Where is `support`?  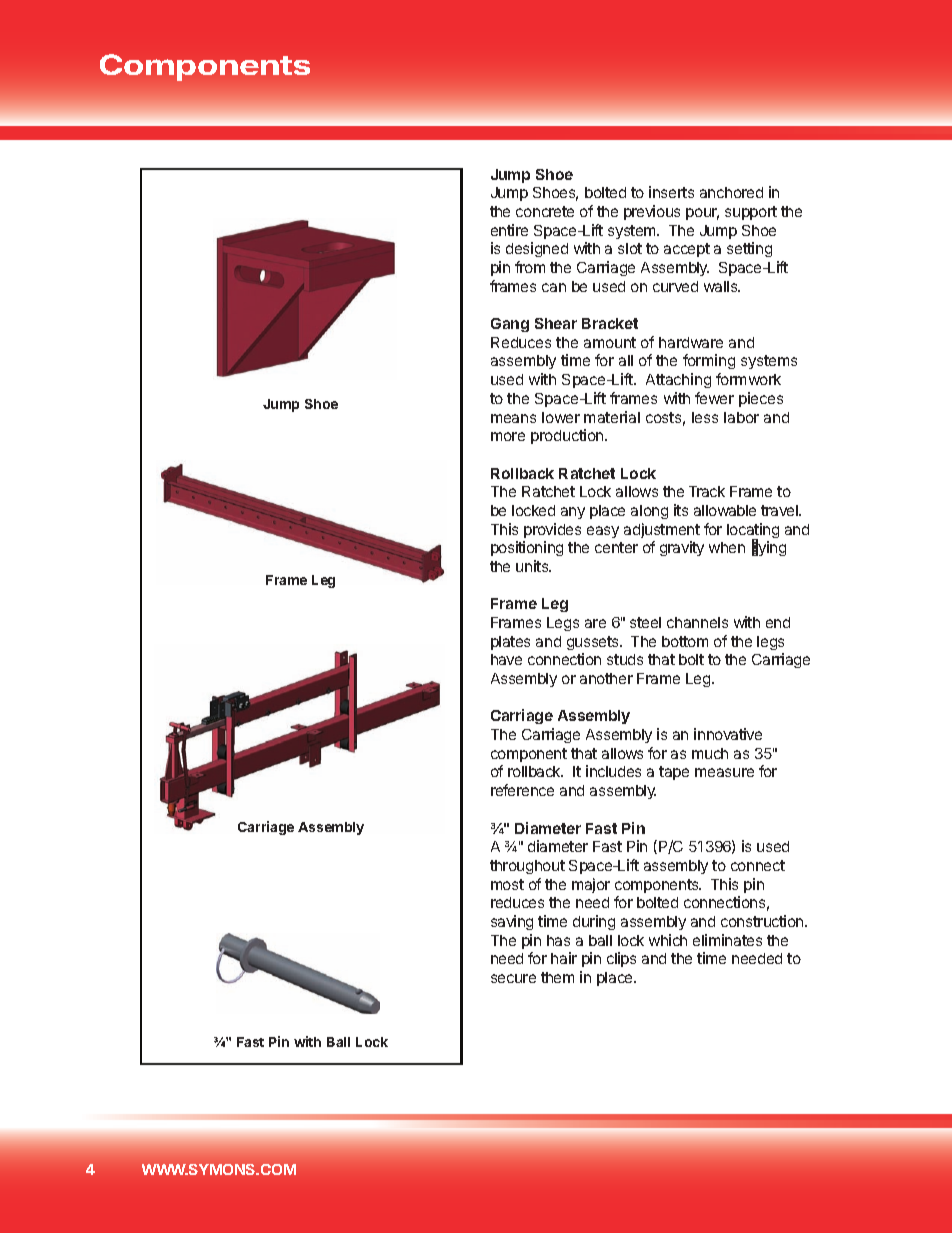 support is located at coordinates (751, 213).
